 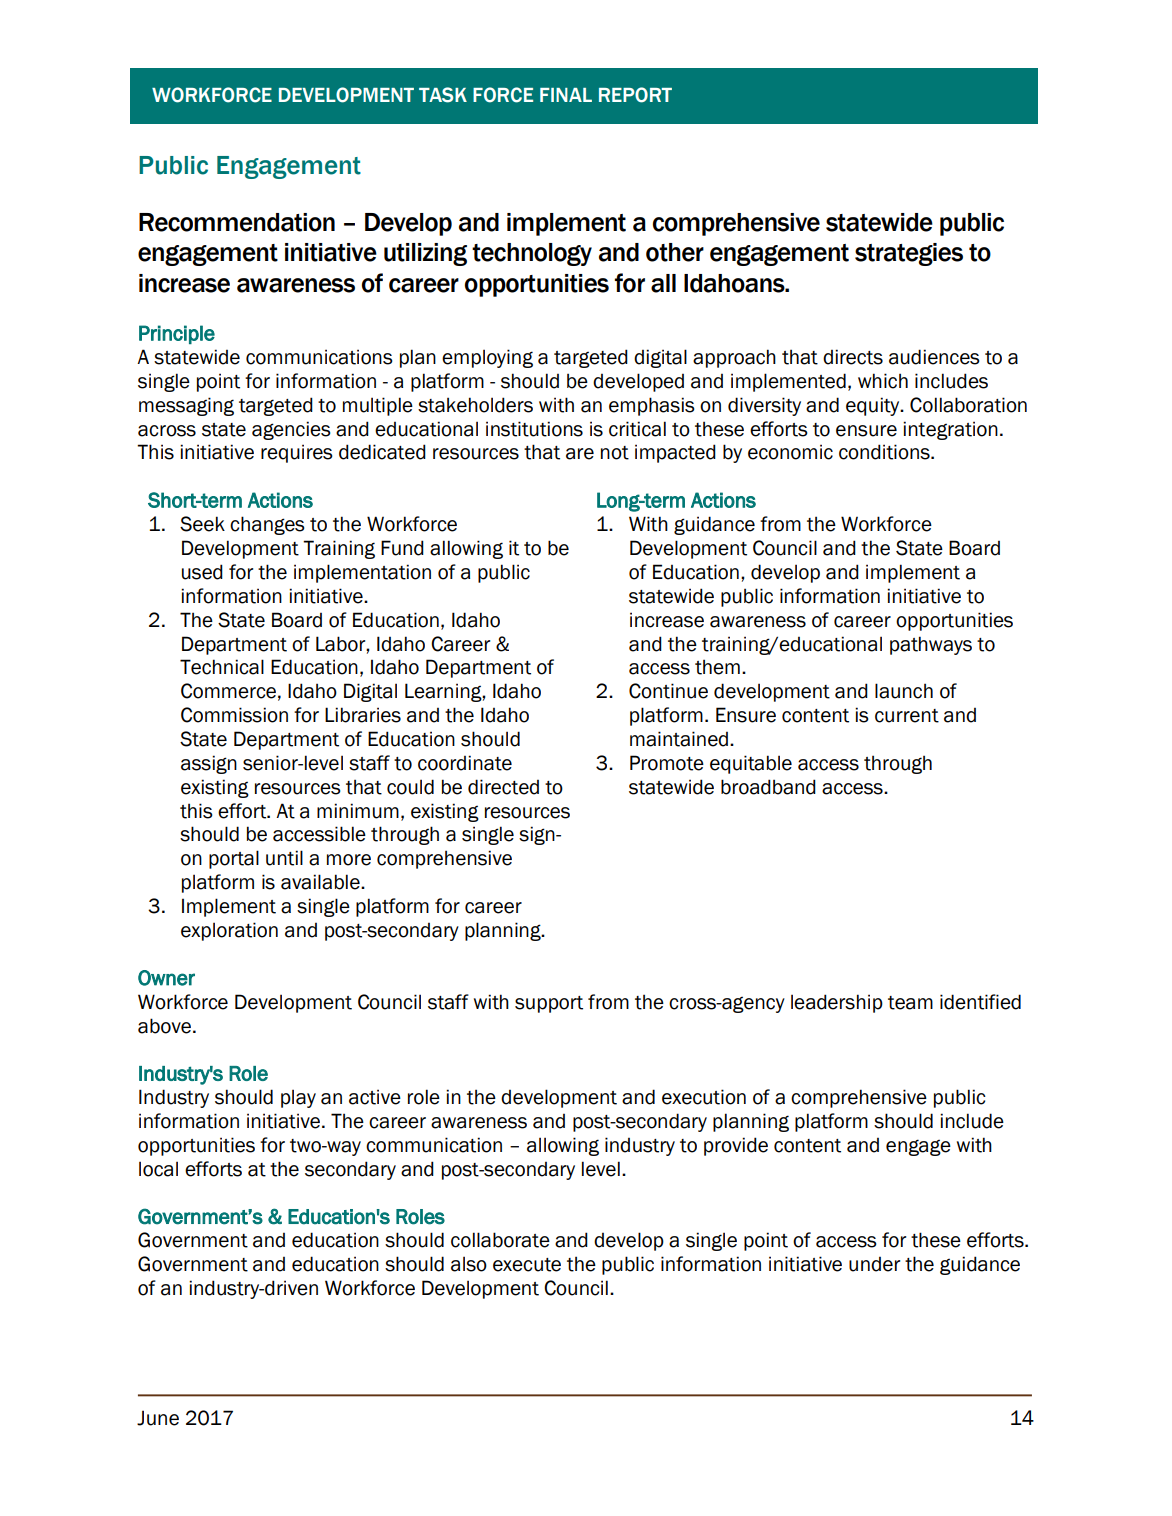 I want to click on strategies, so click(x=909, y=254).
